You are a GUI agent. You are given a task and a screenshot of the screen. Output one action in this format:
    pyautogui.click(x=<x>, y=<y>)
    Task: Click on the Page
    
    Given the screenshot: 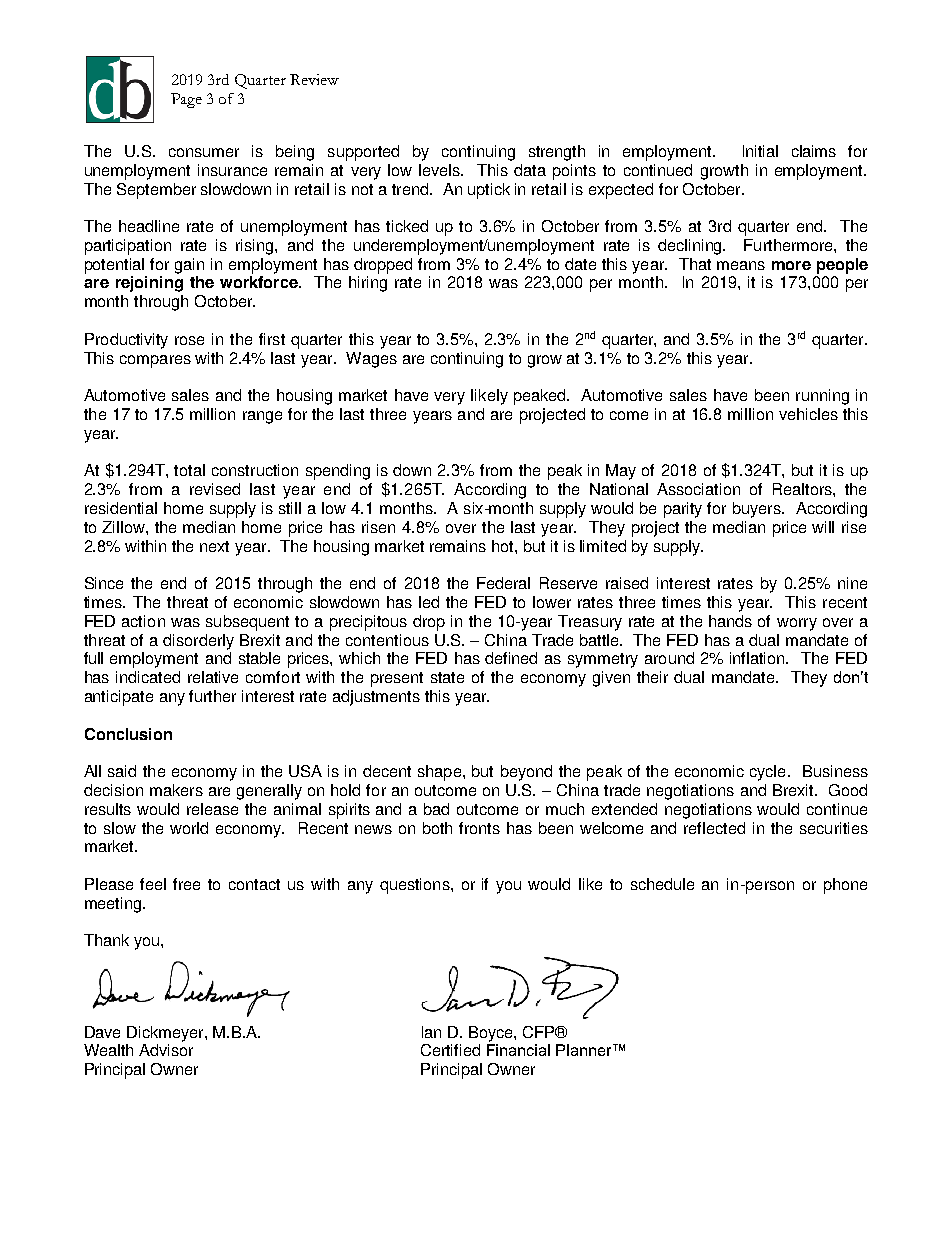 What is the action you would take?
    pyautogui.click(x=186, y=100)
